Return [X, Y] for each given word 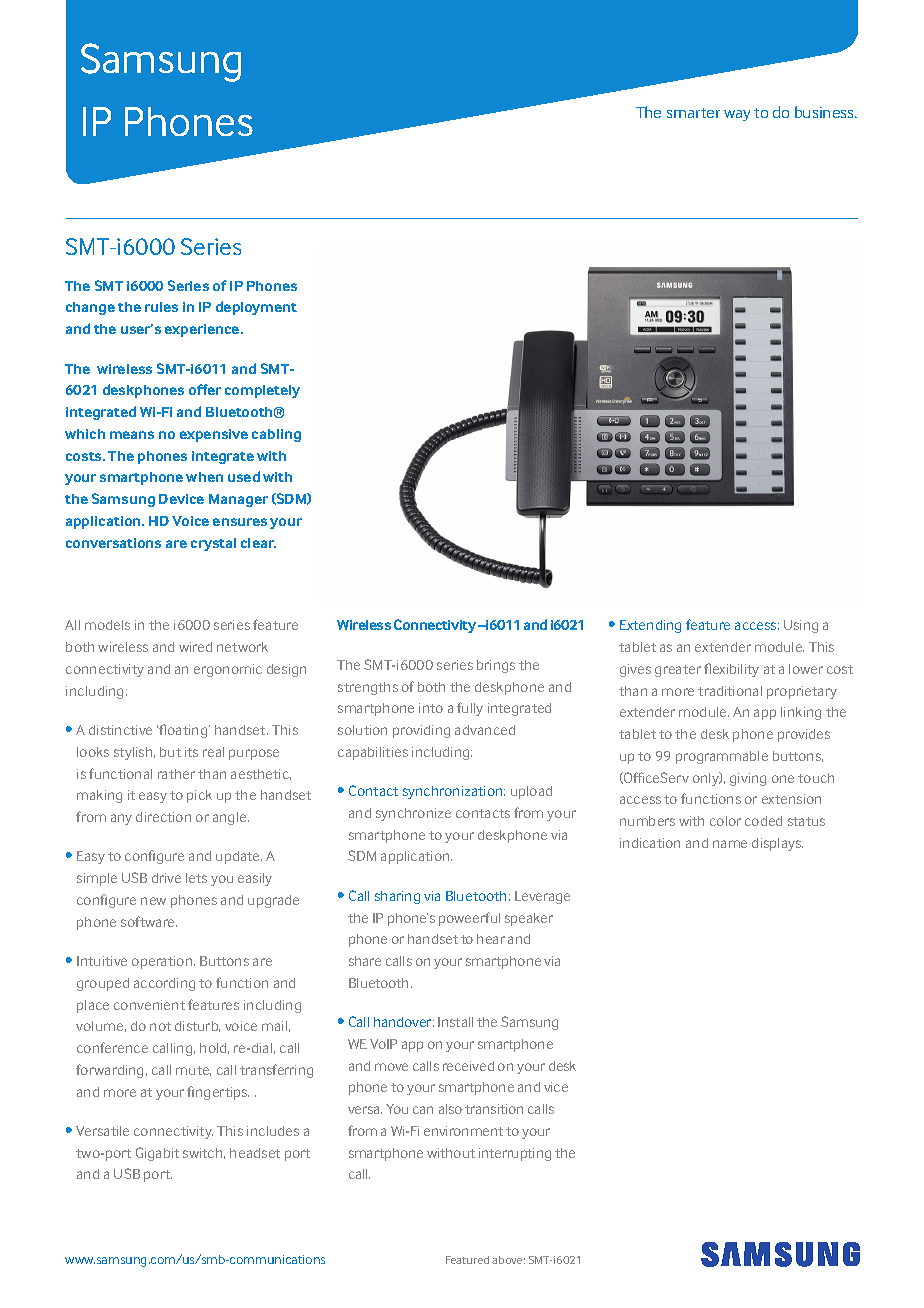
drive [166, 878]
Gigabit [157, 1154]
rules [161, 307]
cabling [276, 435]
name [730, 844]
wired [195, 647]
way [737, 115]
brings [496, 666]
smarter [693, 113]
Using [801, 626]
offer [205, 389]
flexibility [731, 670]
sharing [397, 897]
